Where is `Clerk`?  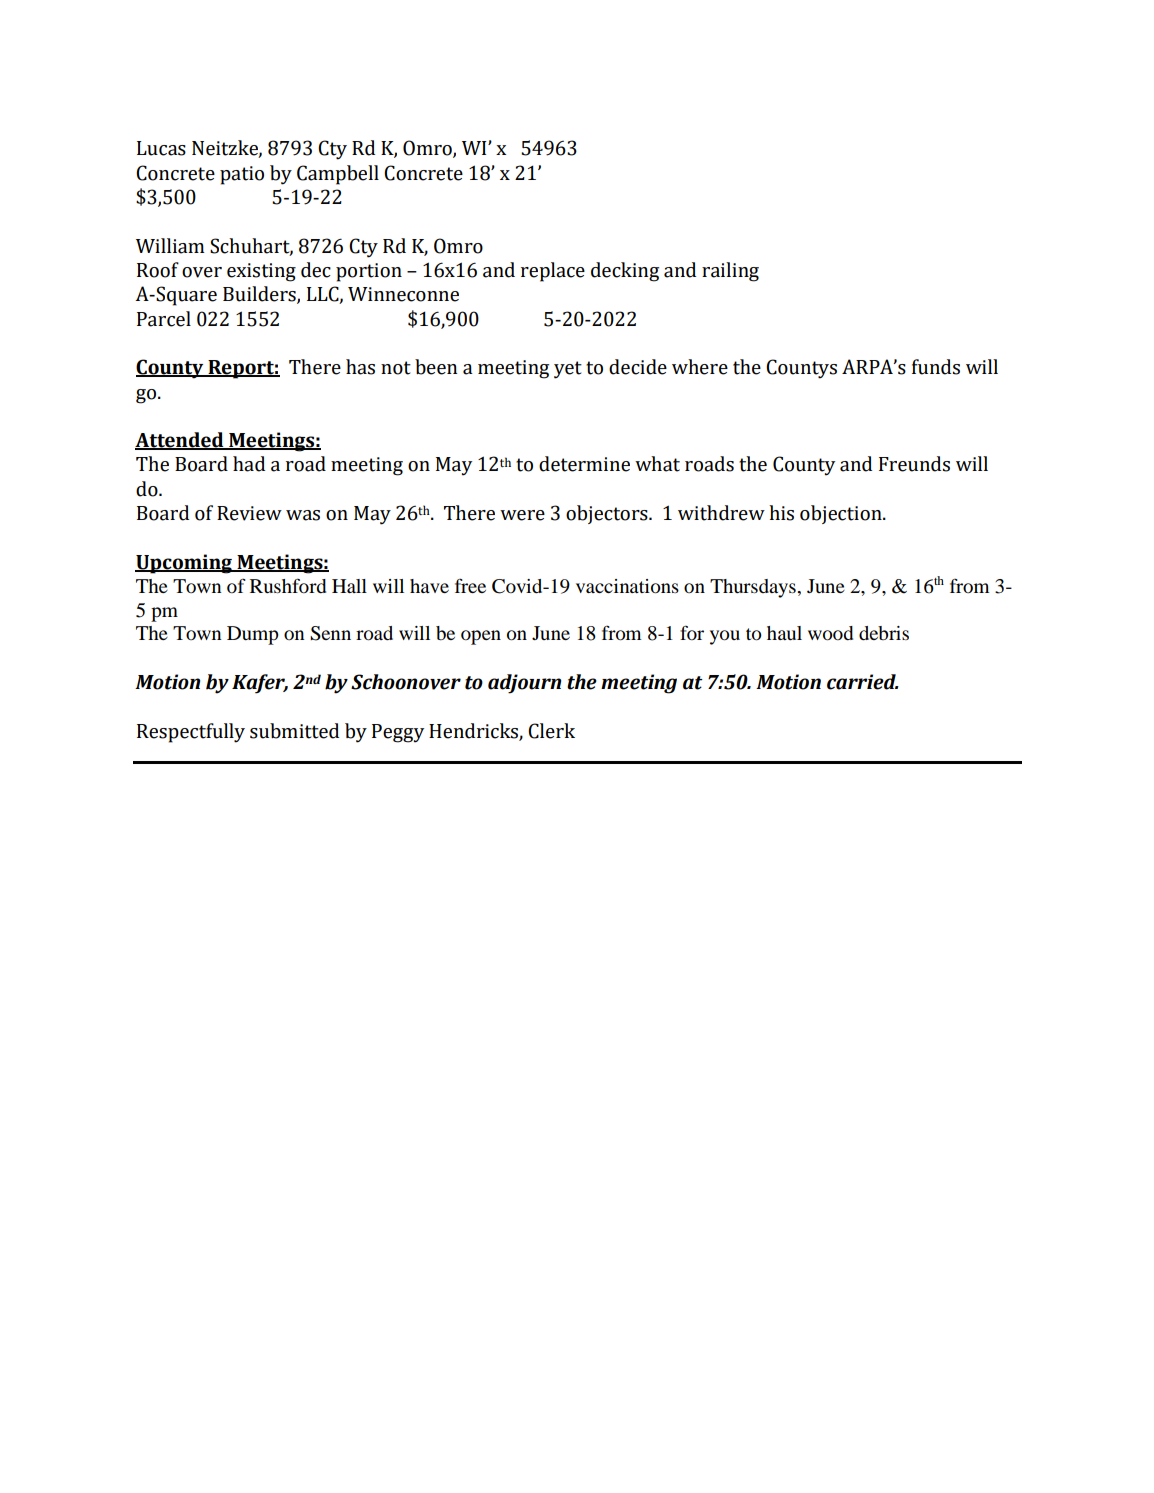
Clerk is located at coordinates (551, 731).
